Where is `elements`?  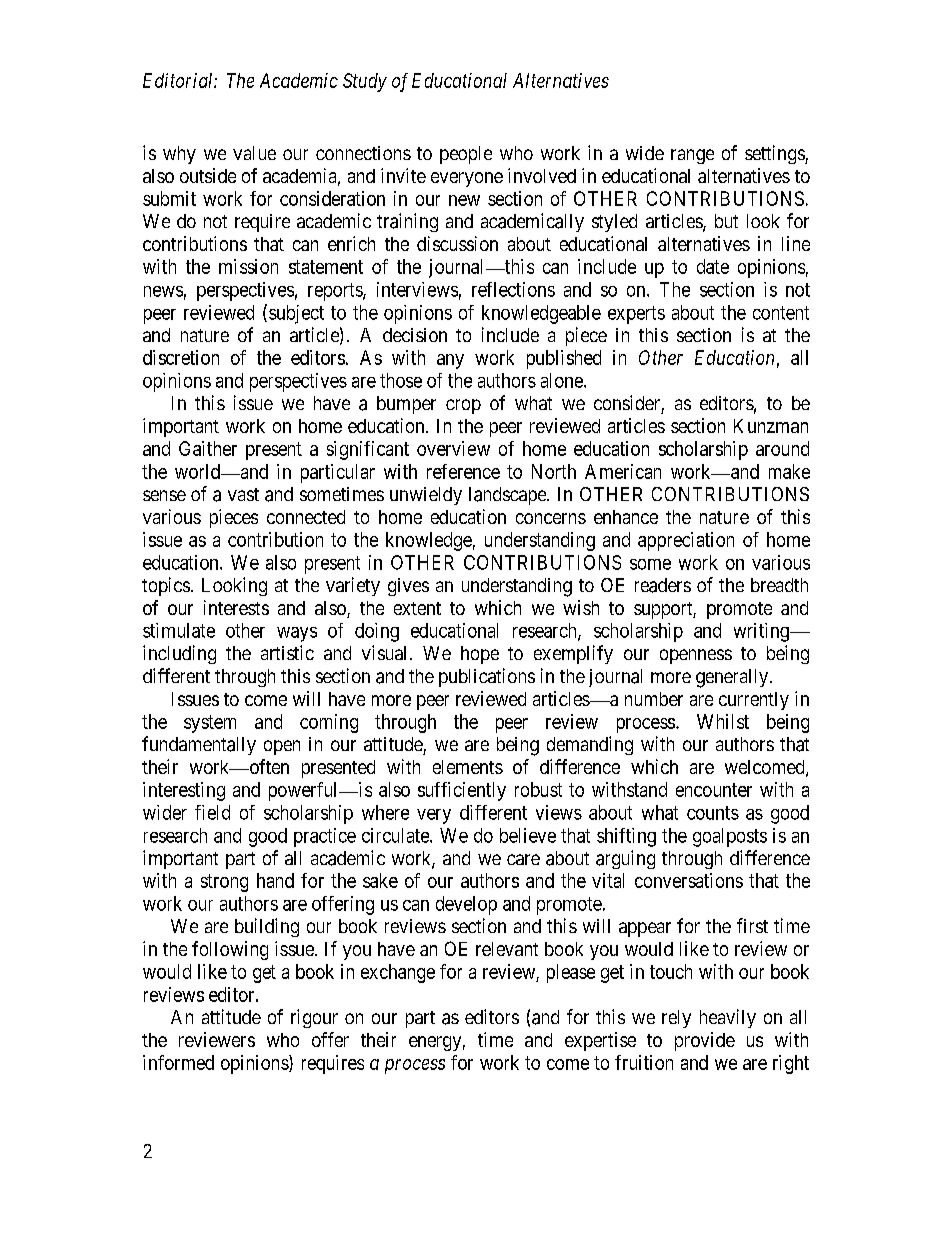 elements is located at coordinates (468, 767).
